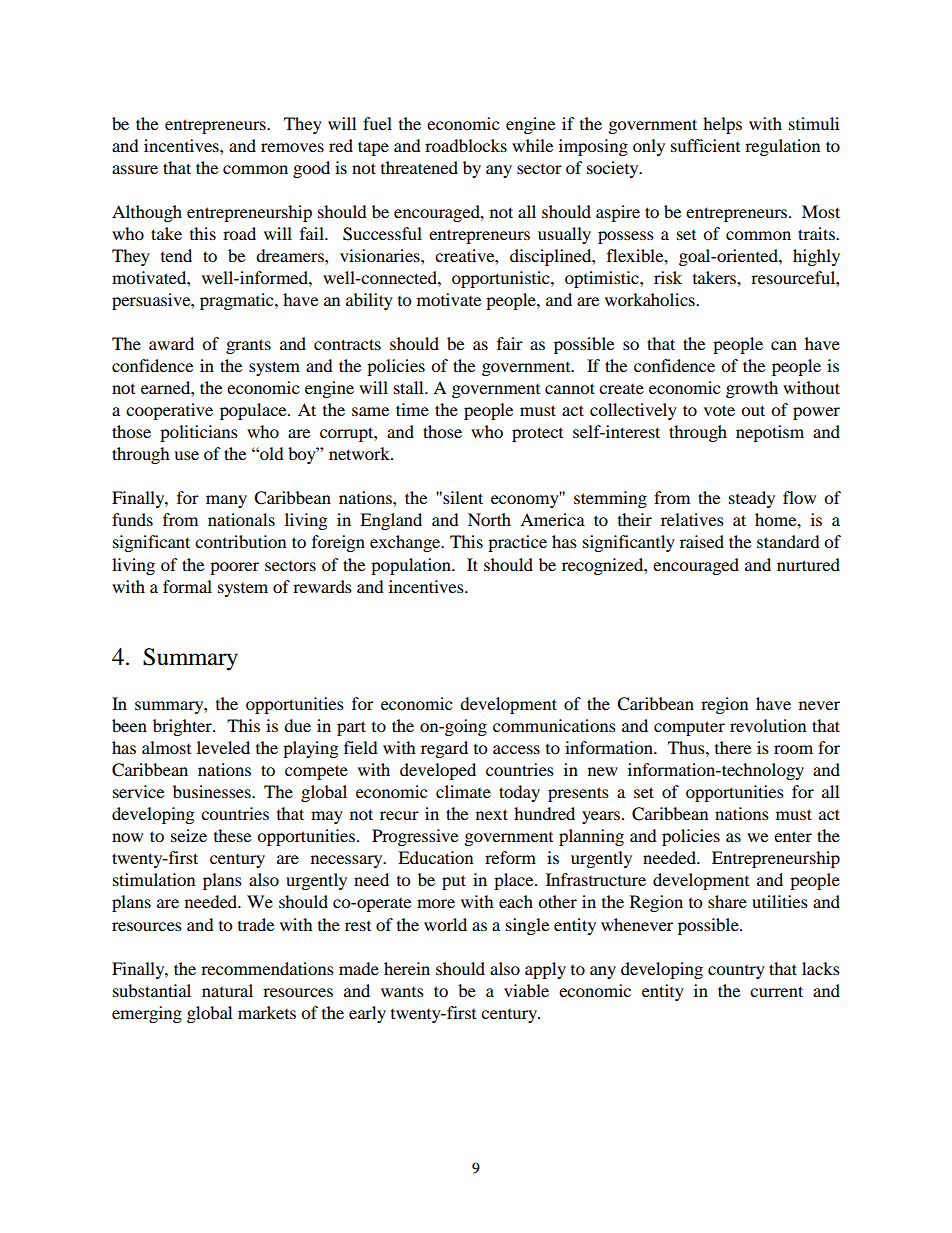 This document has width=952, height=1233. I want to click on growth, so click(752, 389).
